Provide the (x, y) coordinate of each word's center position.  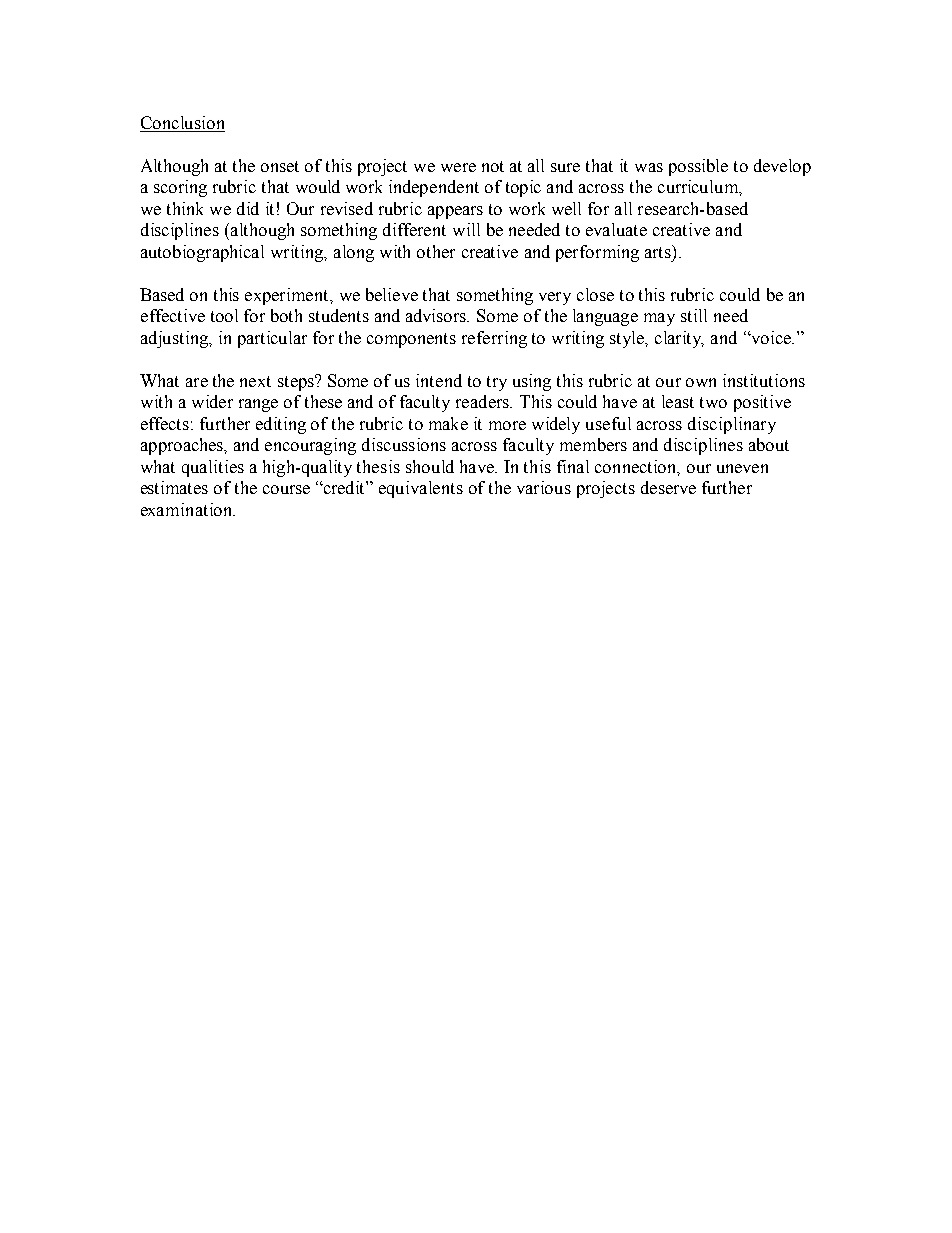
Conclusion (182, 124)
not (493, 166)
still (694, 315)
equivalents (421, 489)
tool (224, 315)
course (286, 489)
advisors (437, 315)
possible (698, 167)
